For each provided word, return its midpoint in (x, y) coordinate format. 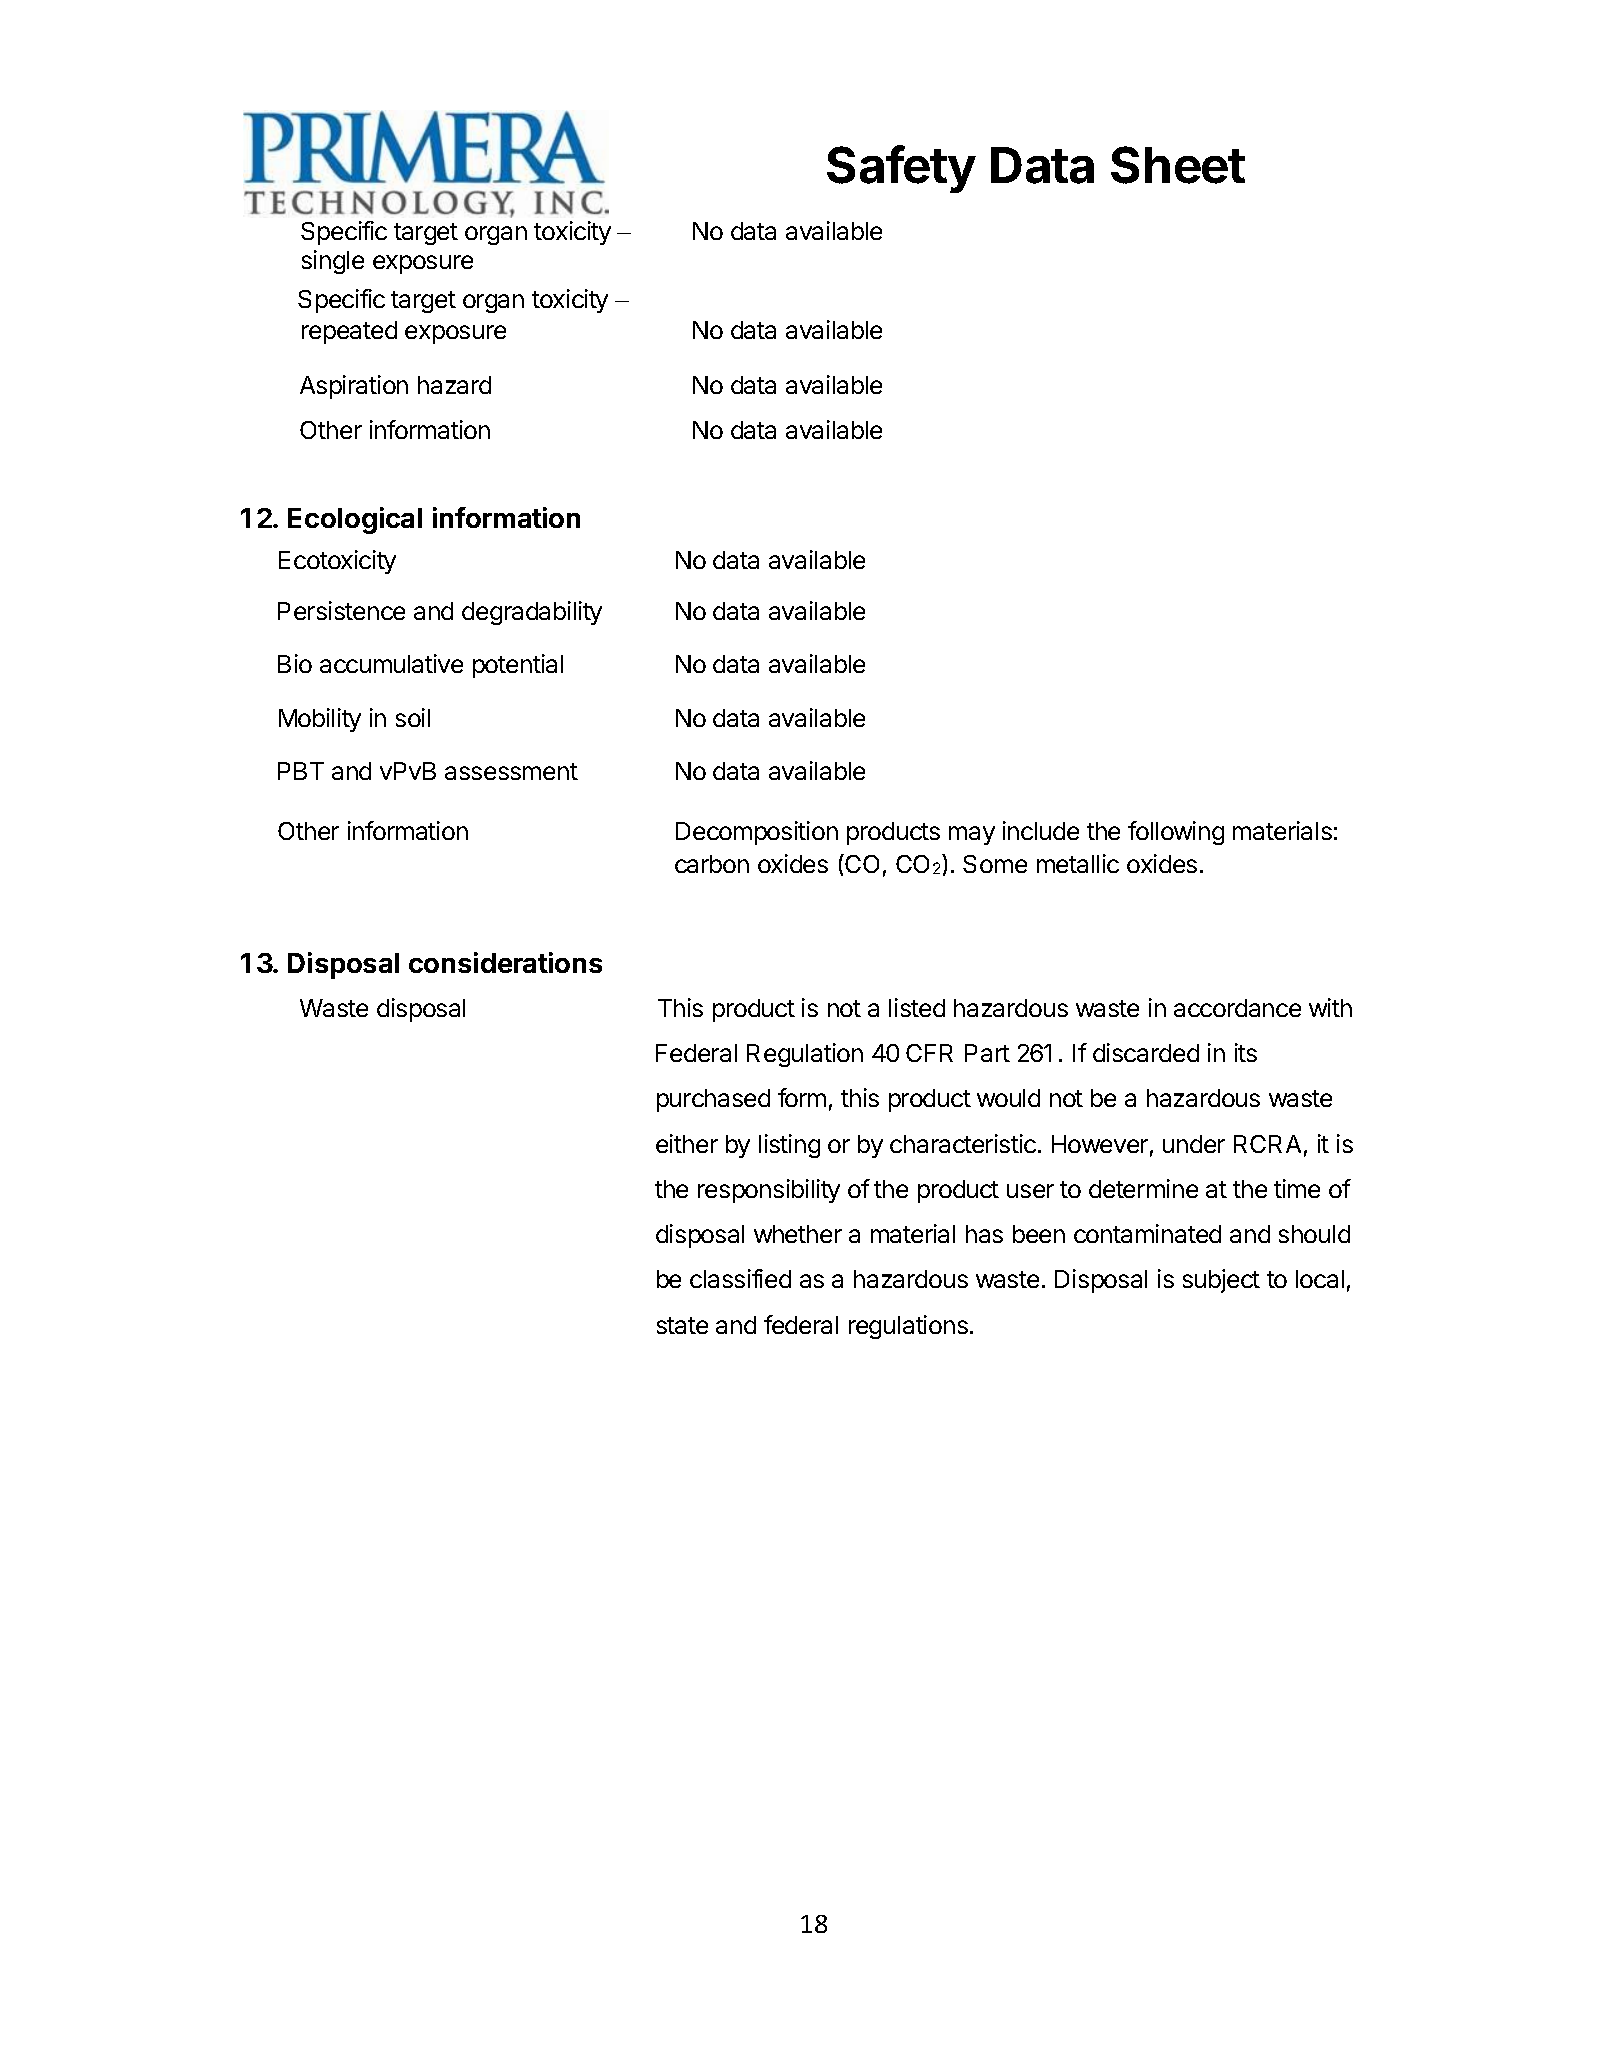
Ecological (355, 520)
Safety (901, 169)
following (1176, 833)
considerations (505, 962)
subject (1221, 1281)
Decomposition (757, 833)
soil (413, 717)
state (682, 1325)
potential (518, 666)
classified (740, 1278)
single (333, 262)
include (1041, 830)
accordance (1237, 1008)
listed (917, 1007)
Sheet (1178, 165)
